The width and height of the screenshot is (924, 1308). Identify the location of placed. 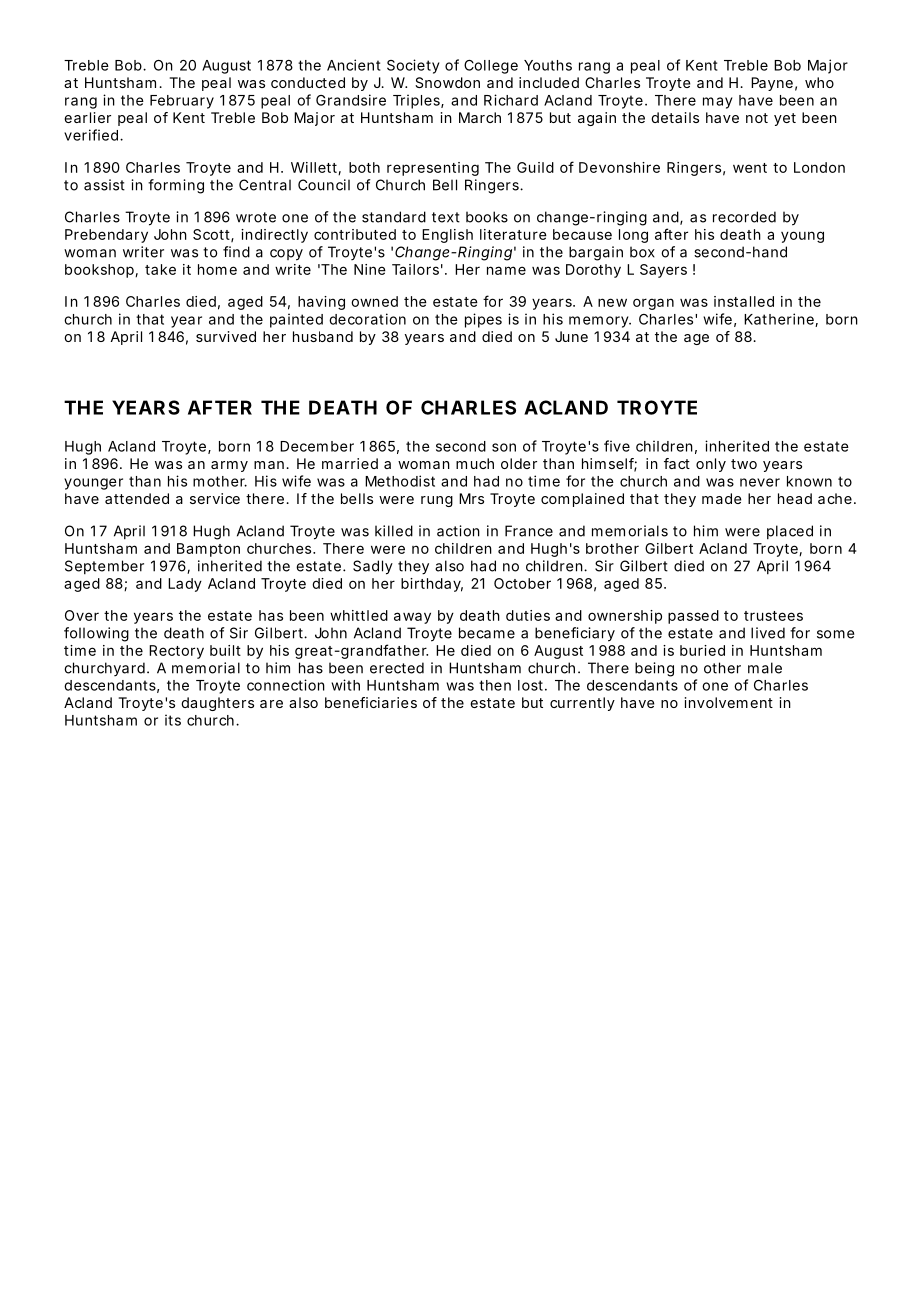
(790, 532).
